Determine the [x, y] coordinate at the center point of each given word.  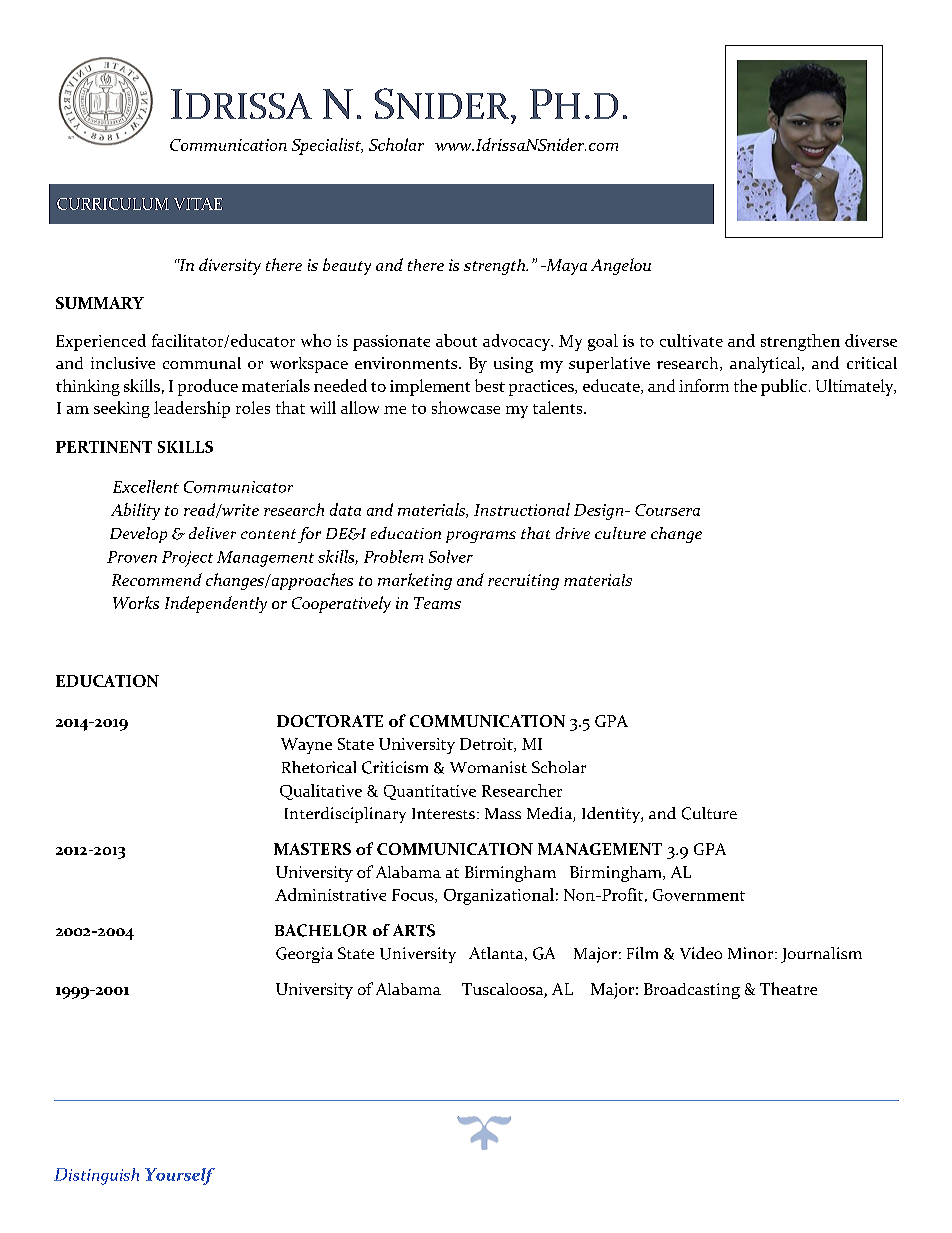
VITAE [198, 204]
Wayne [306, 746]
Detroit [487, 745]
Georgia [304, 955]
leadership [192, 409]
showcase [466, 407]
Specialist [327, 146]
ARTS [414, 930]
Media [550, 814]
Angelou [621, 266]
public [784, 387]
